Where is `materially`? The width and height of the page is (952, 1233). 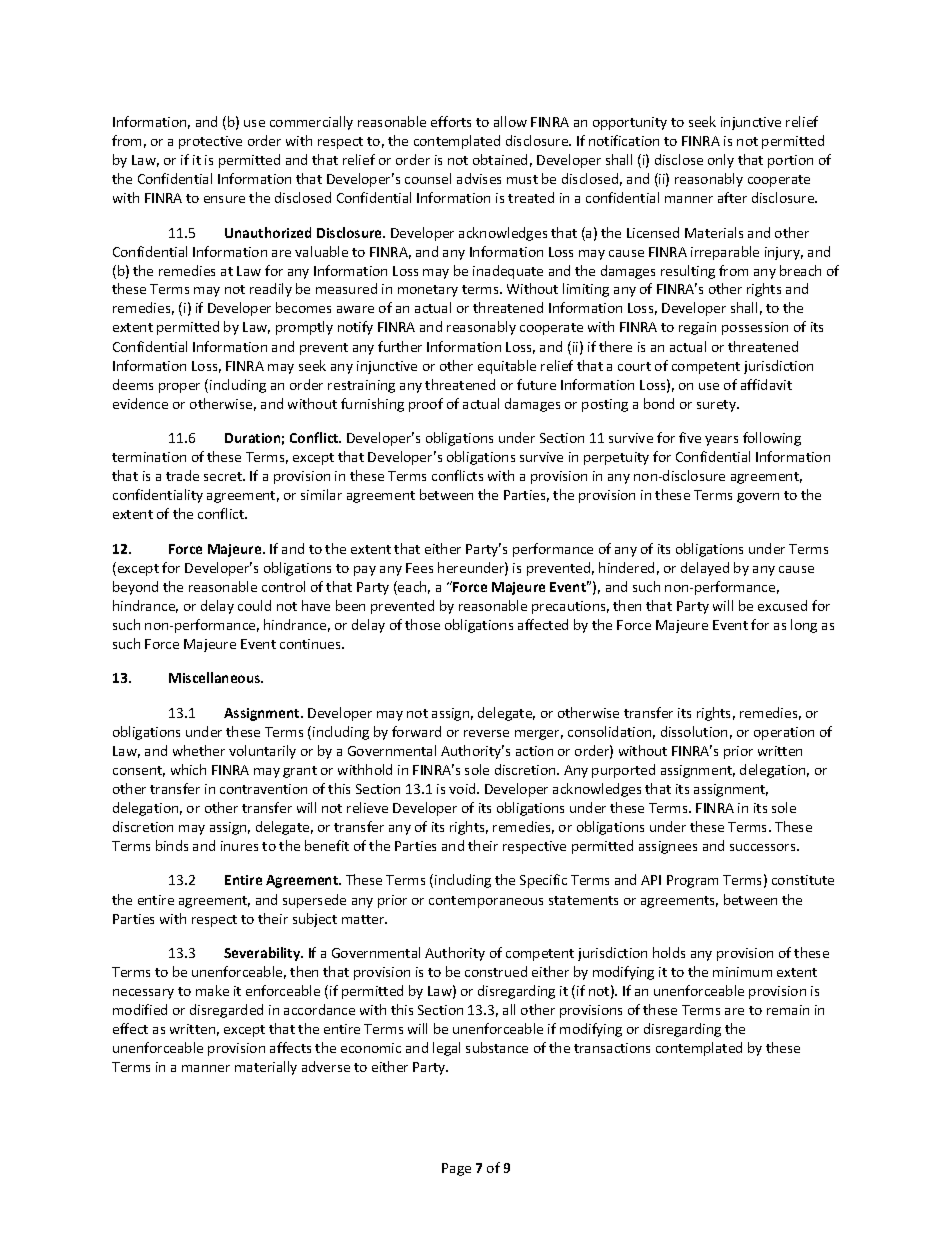
materially is located at coordinates (266, 1068).
